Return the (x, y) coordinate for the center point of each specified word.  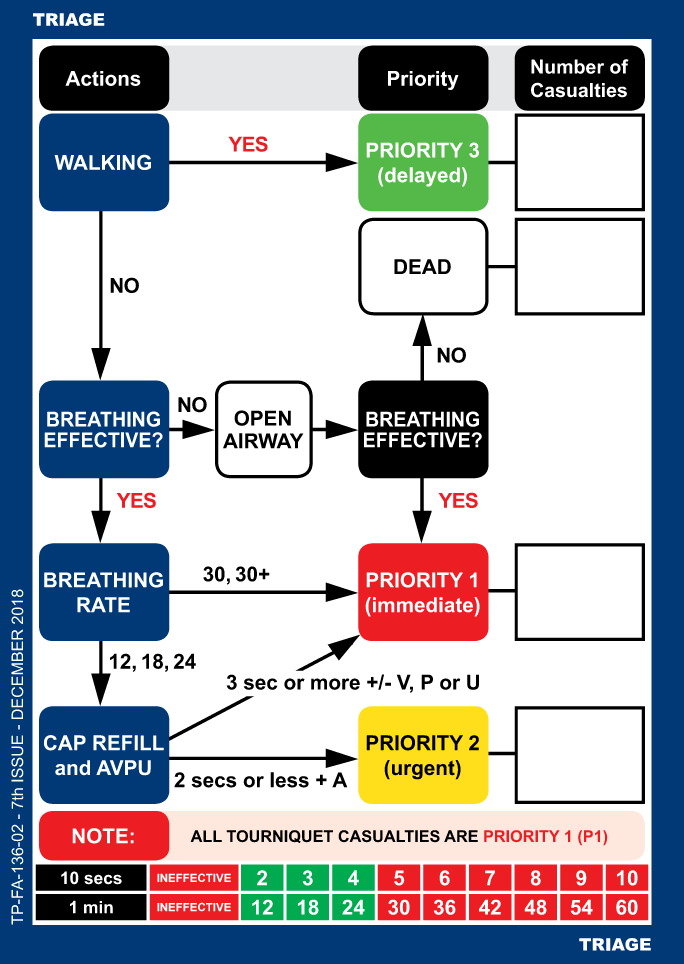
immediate (422, 605)
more (335, 684)
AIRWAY (263, 441)
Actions (103, 78)
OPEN (262, 418)
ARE (461, 836)
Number (567, 66)
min (98, 907)
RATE (103, 605)
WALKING (102, 162)
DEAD (422, 266)
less (289, 780)
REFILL (128, 743)
